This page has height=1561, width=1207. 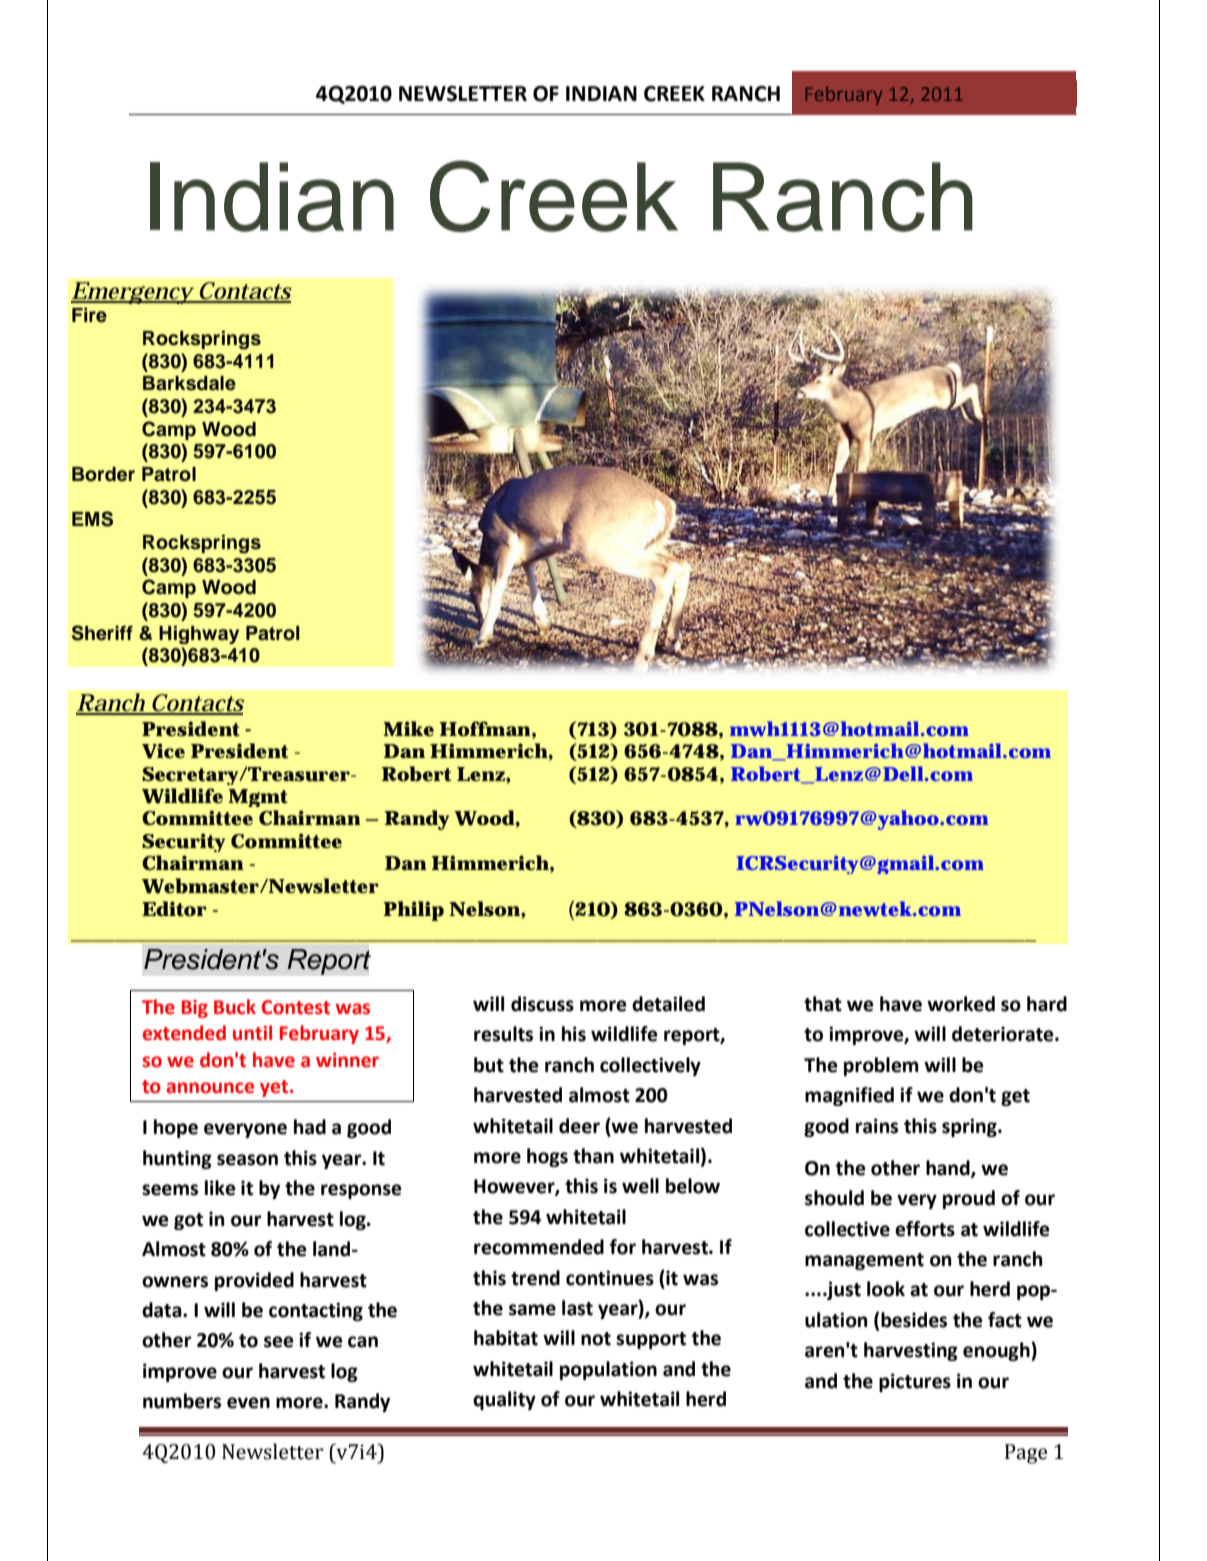 I want to click on Barksdale, so click(x=189, y=383).
